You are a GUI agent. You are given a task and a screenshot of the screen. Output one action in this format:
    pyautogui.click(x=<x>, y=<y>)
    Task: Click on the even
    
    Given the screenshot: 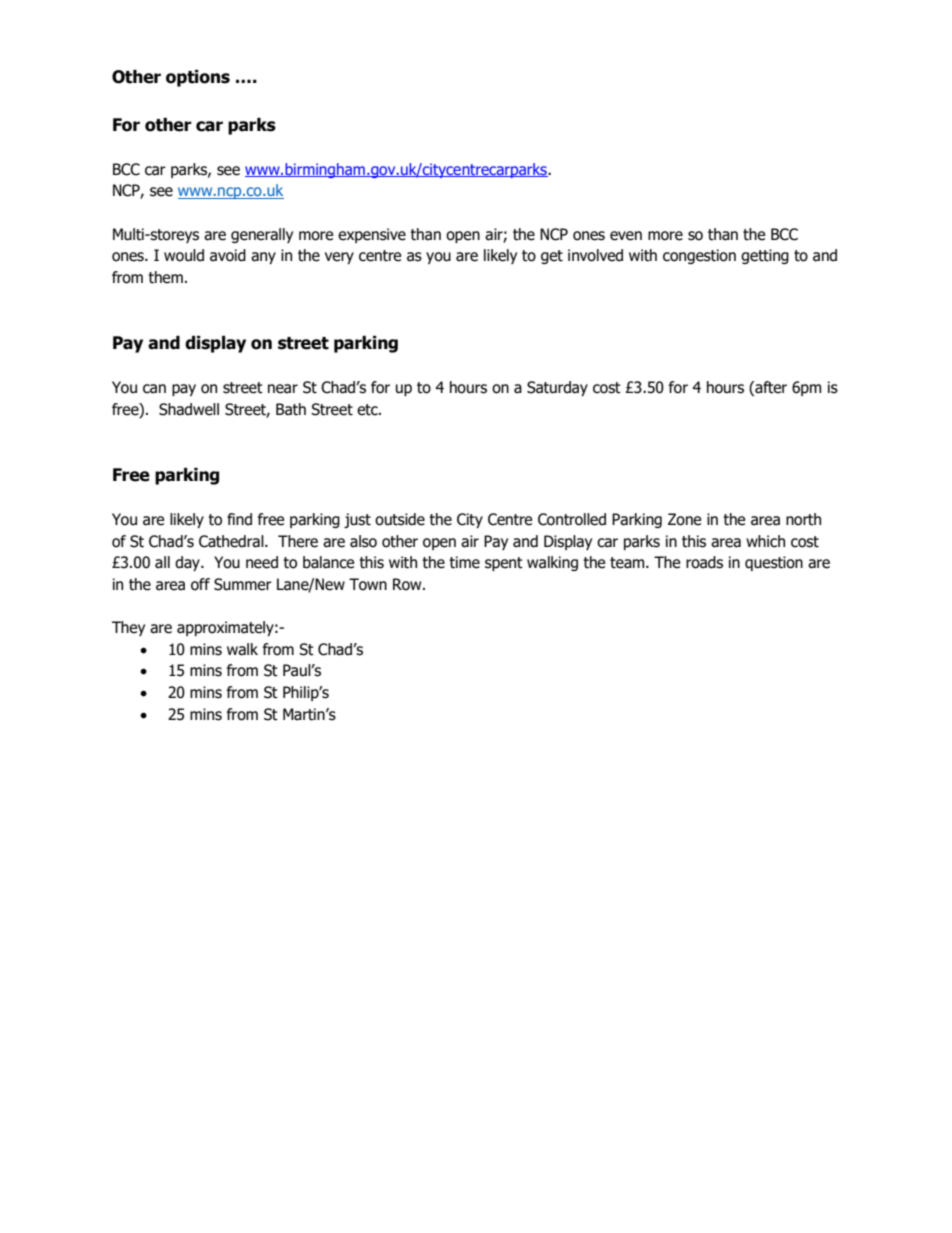 What is the action you would take?
    pyautogui.click(x=626, y=236)
